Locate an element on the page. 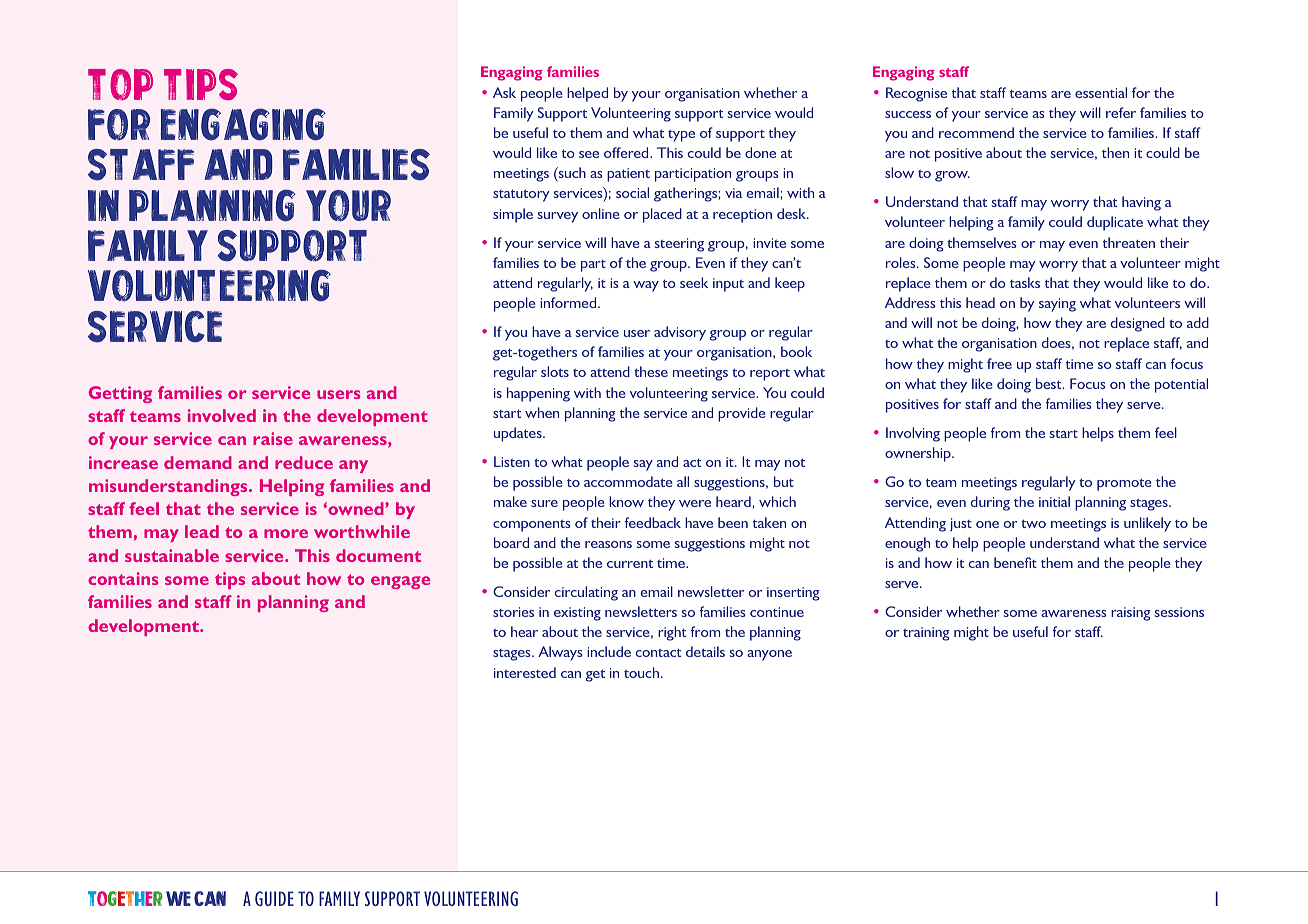  type is located at coordinates (681, 136).
